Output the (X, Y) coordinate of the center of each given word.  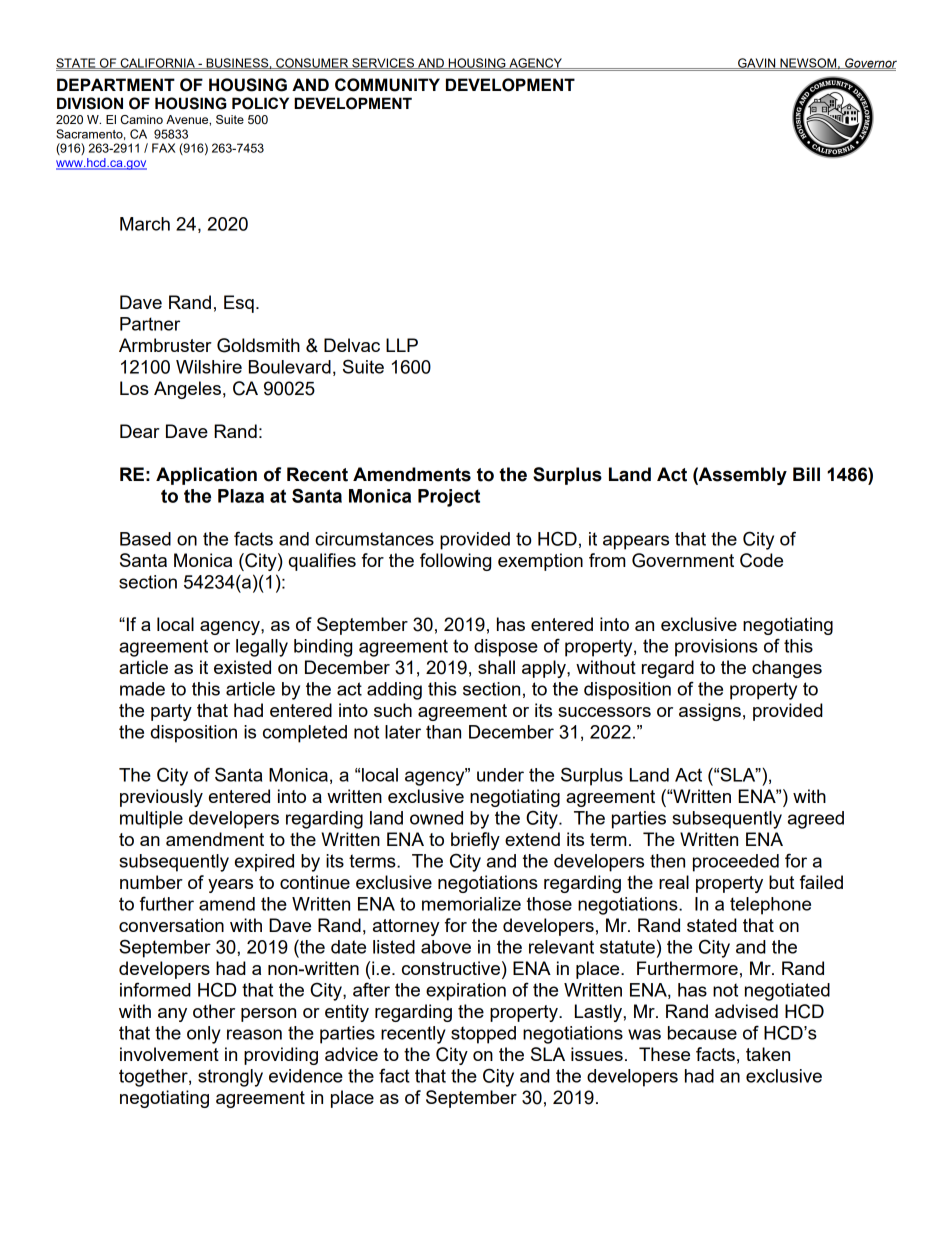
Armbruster (165, 345)
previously (161, 798)
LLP (402, 345)
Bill (806, 474)
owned (436, 818)
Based (145, 539)
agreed (816, 820)
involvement (169, 1054)
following (455, 562)
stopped (483, 1035)
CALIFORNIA (157, 63)
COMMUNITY (387, 85)
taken (768, 1054)
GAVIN (757, 63)
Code (761, 560)
